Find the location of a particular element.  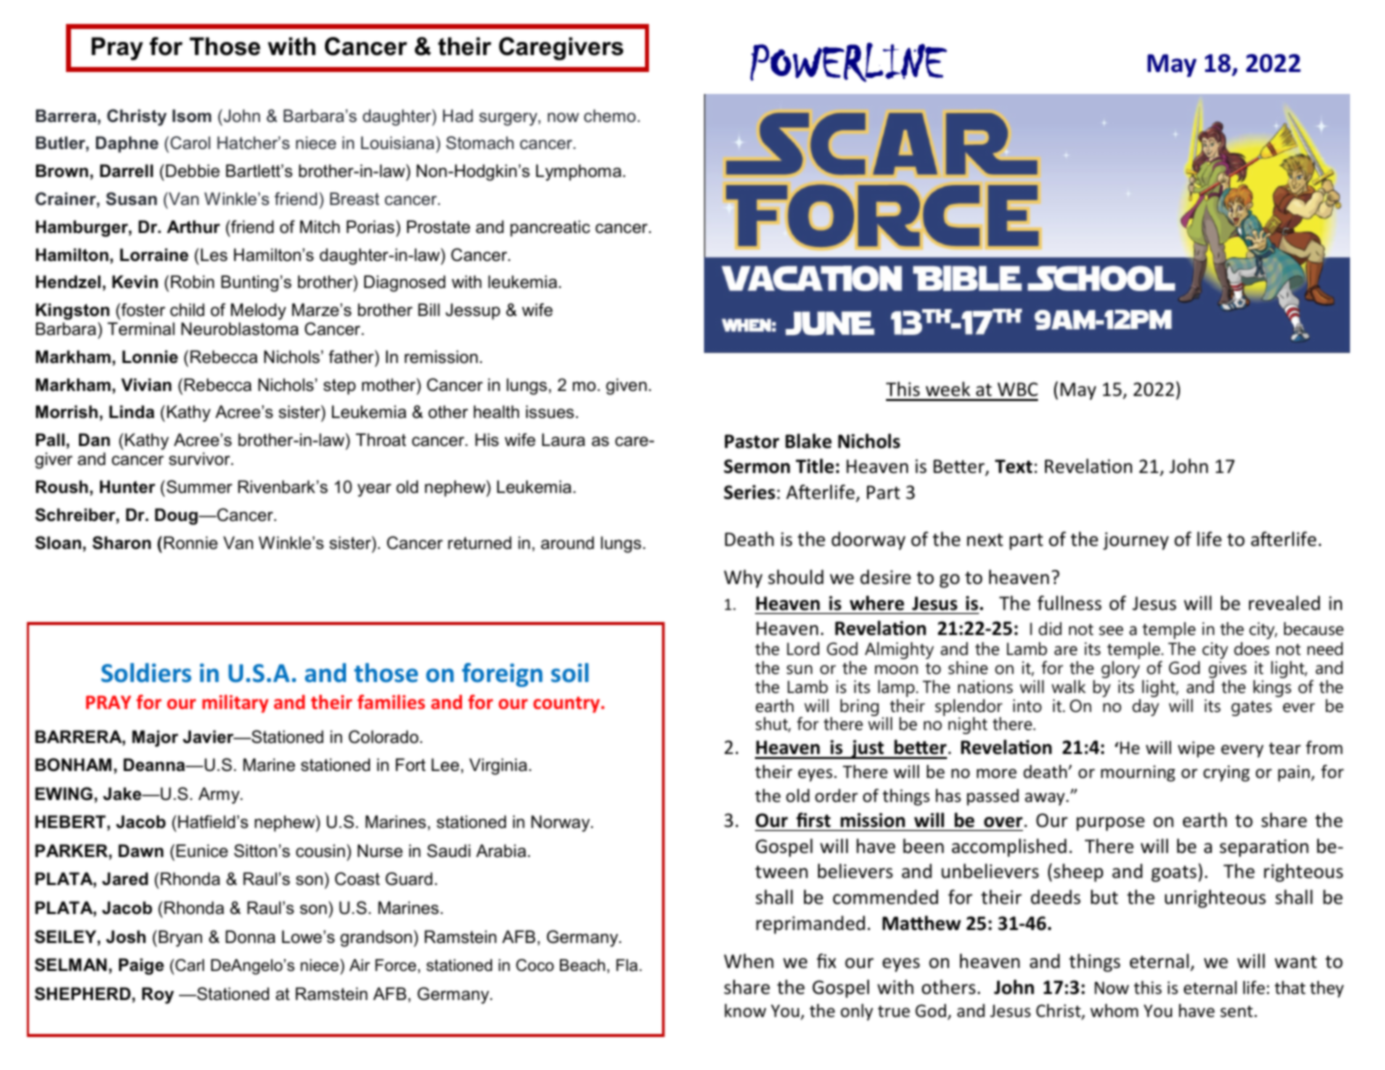

day is located at coordinates (1145, 707).
